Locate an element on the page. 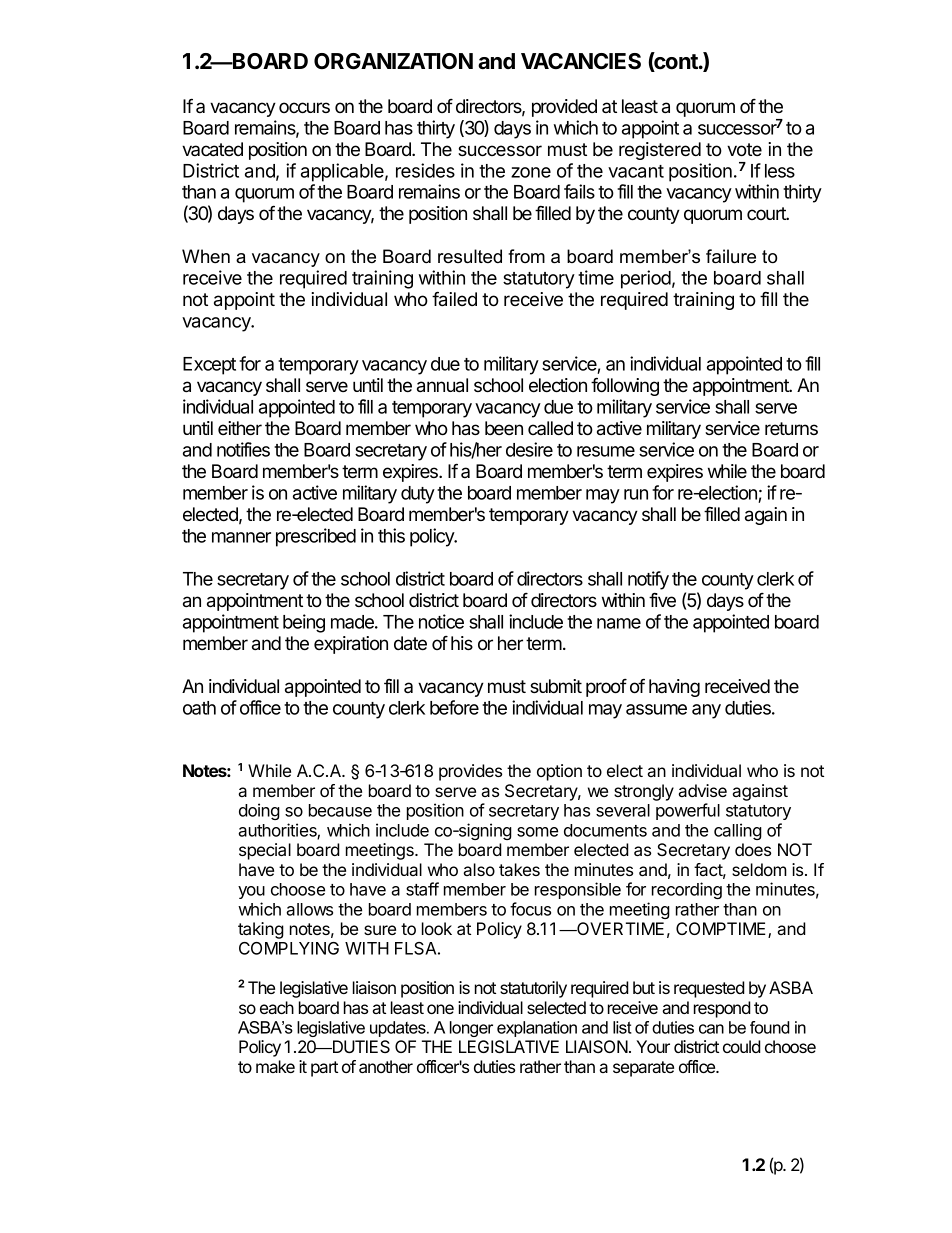 This page has width=952, height=1233. occurs is located at coordinates (304, 107).
